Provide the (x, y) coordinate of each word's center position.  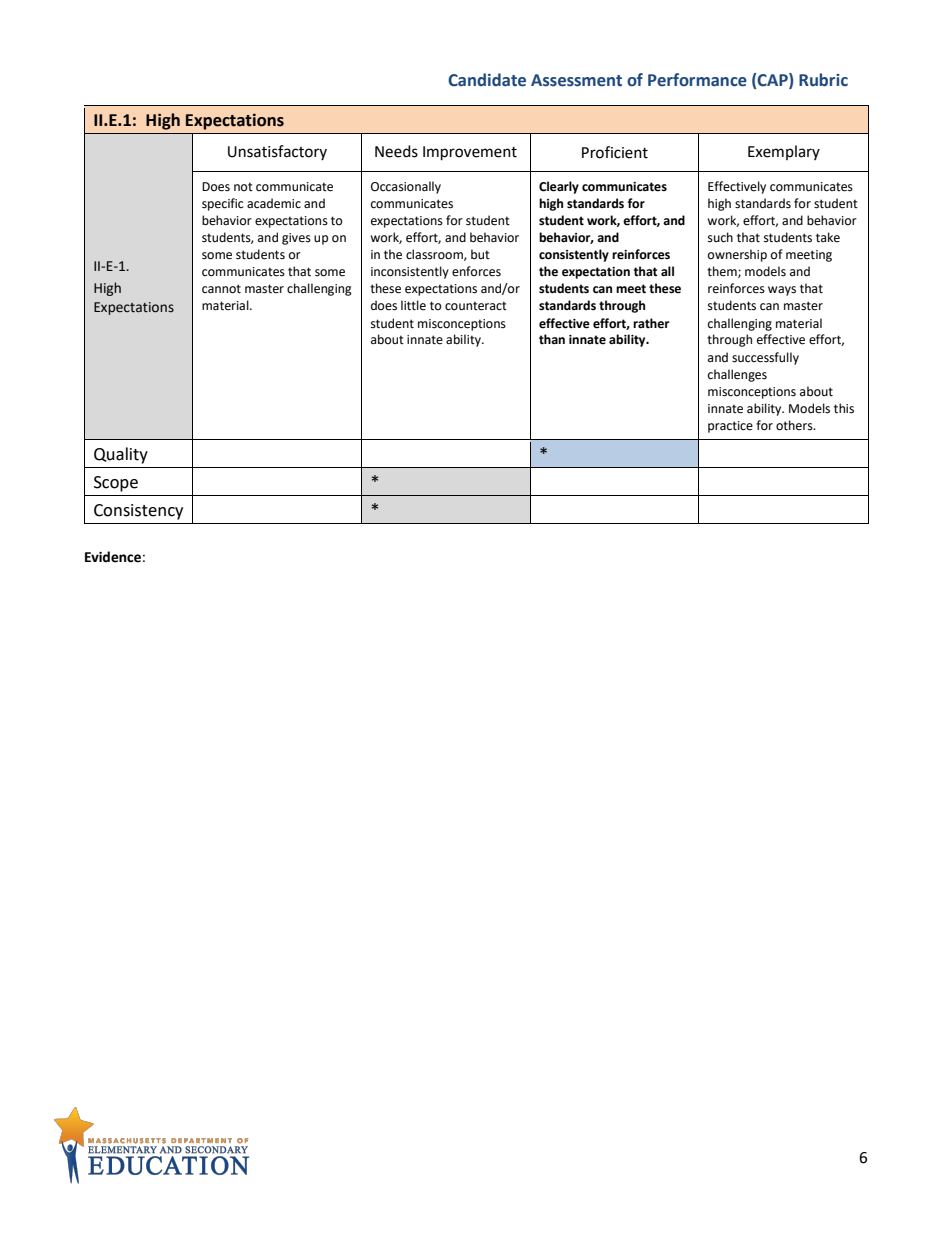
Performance (697, 80)
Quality (121, 455)
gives (296, 239)
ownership (737, 255)
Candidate (487, 80)
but (480, 254)
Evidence (113, 557)
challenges (737, 375)
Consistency (138, 512)
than (552, 339)
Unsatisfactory (277, 152)
